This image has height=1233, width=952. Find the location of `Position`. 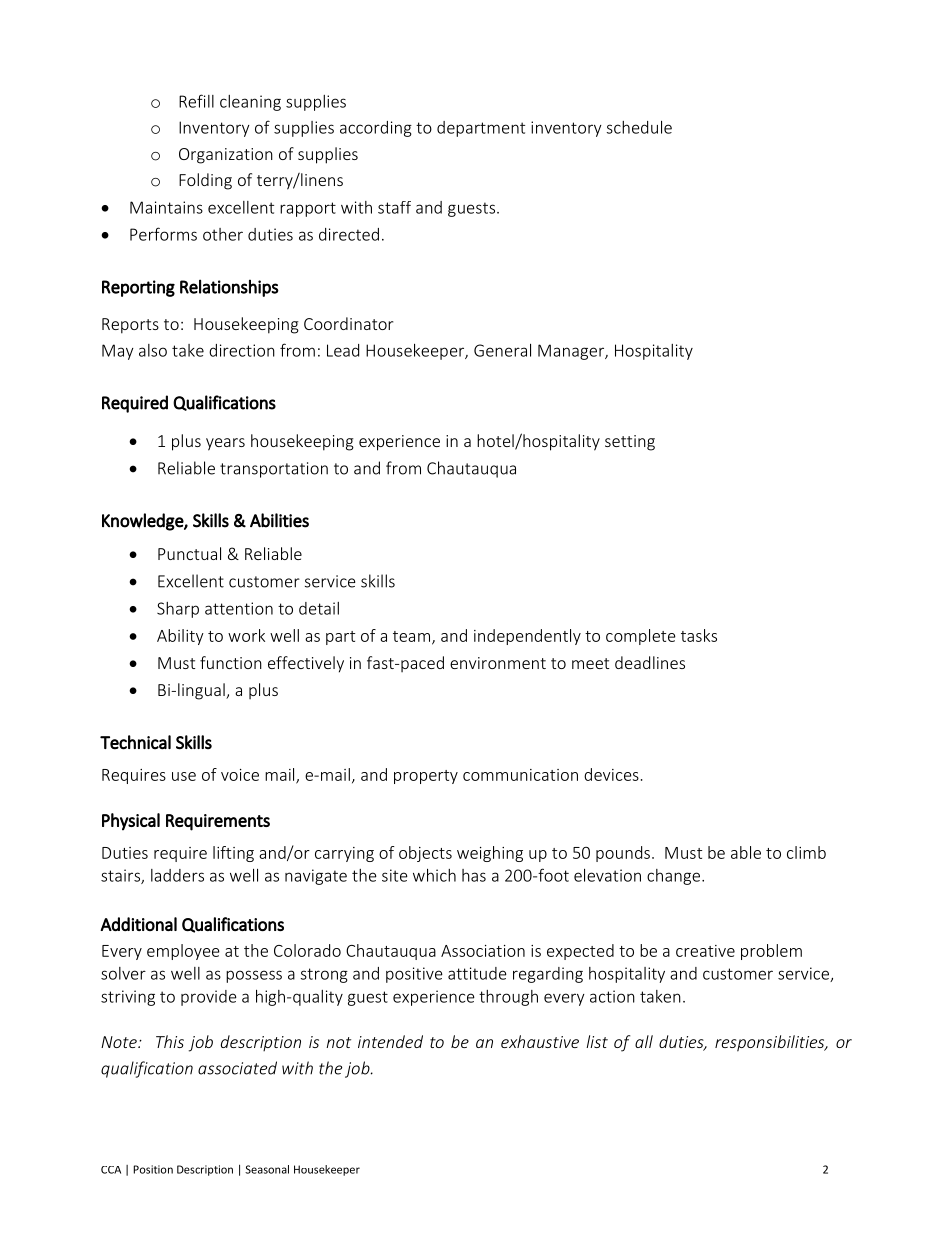

Position is located at coordinates (153, 1169).
